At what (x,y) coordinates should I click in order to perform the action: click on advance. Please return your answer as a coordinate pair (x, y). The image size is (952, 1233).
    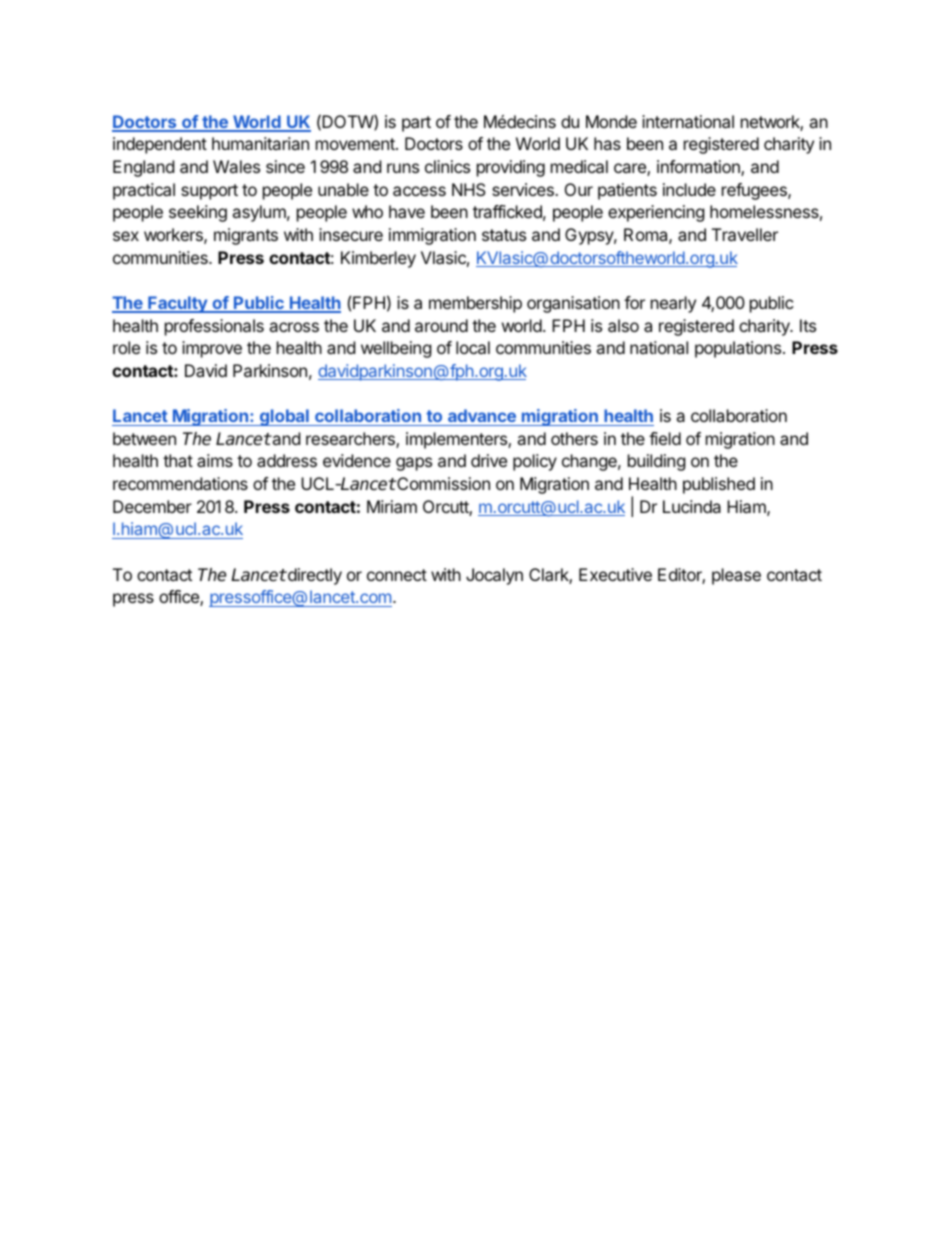
    Looking at the image, I should click on (482, 415).
